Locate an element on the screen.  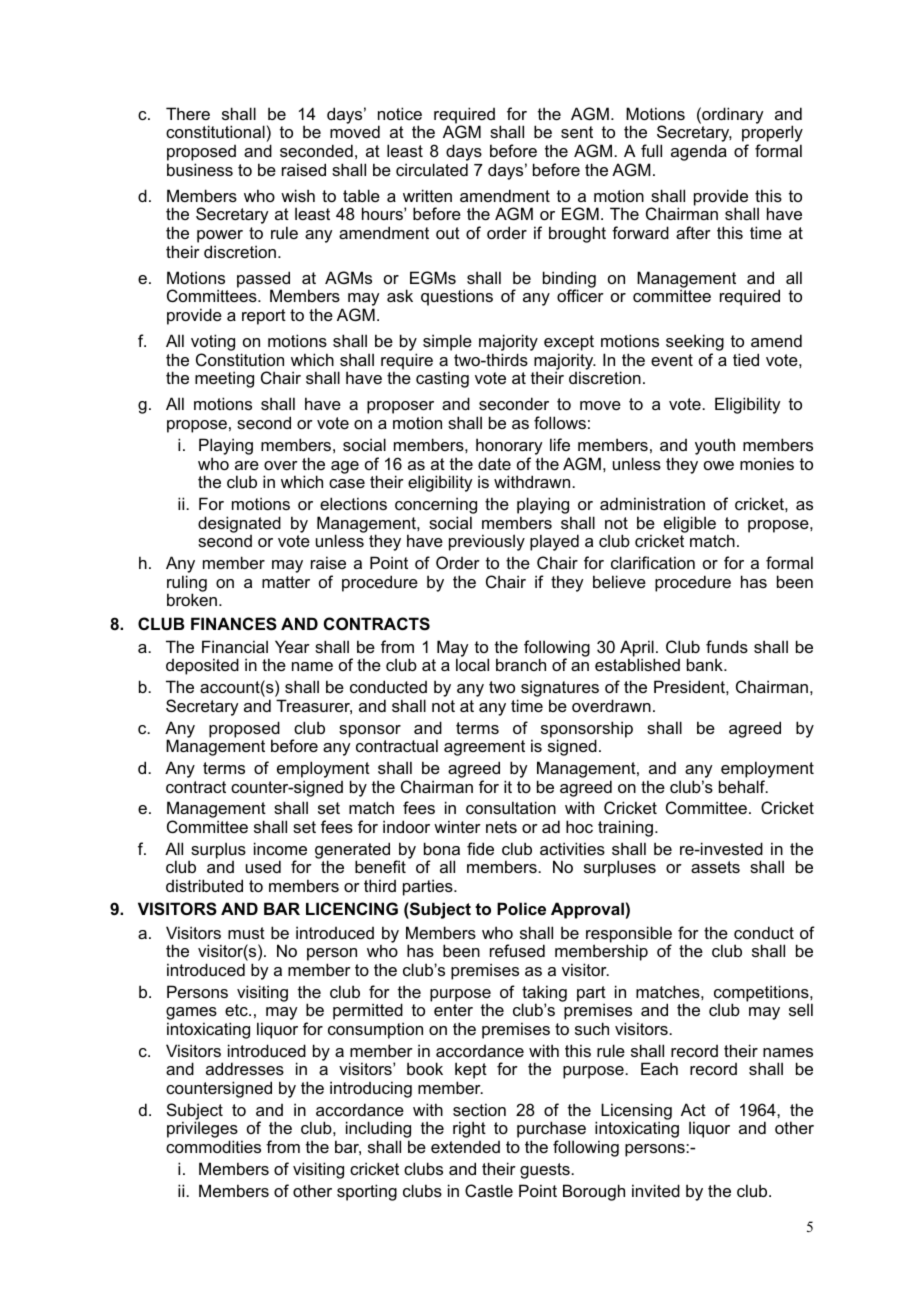
extended is located at coordinates (465, 1147).
